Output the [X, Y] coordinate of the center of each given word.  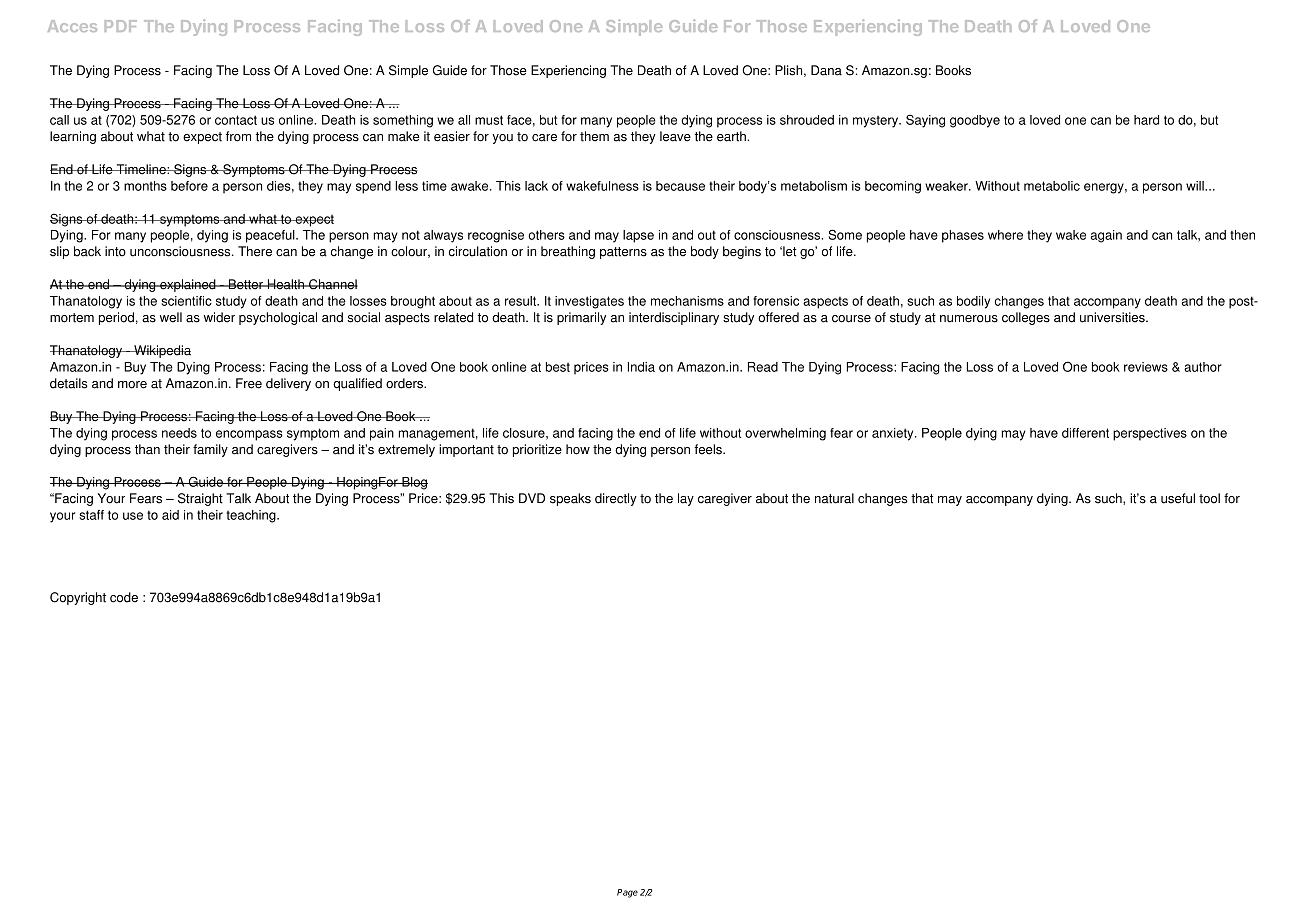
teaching [252, 516]
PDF [121, 26]
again [1106, 236]
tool [1209, 498]
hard [1146, 120]
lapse [638, 236]
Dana [826, 70]
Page [627, 893]
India [641, 367]
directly [616, 499]
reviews [1146, 367]
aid [170, 515]
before [189, 186]
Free [249, 383]
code [124, 597]
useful [1178, 498]
